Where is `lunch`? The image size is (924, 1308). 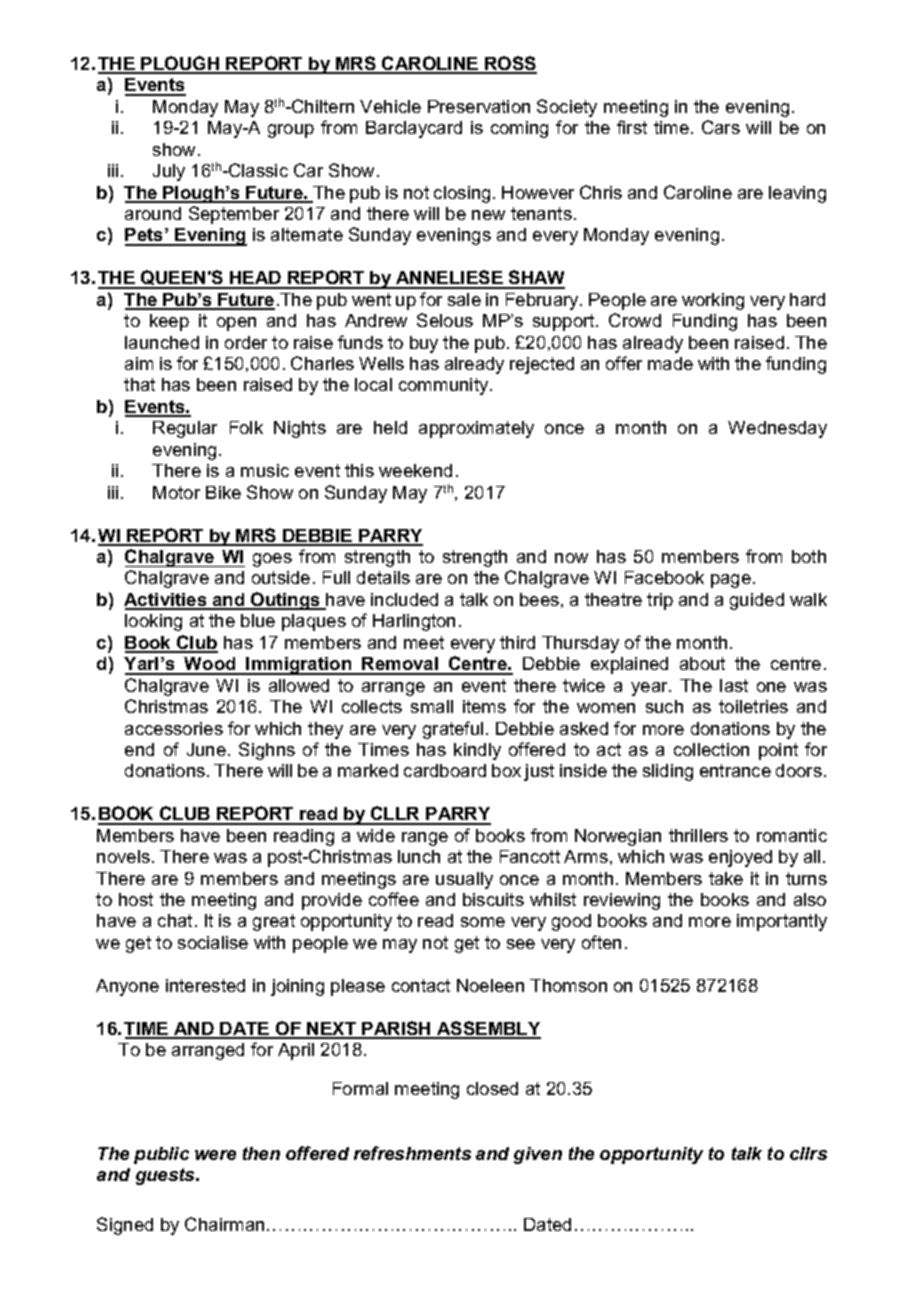
lunch is located at coordinates (419, 856).
